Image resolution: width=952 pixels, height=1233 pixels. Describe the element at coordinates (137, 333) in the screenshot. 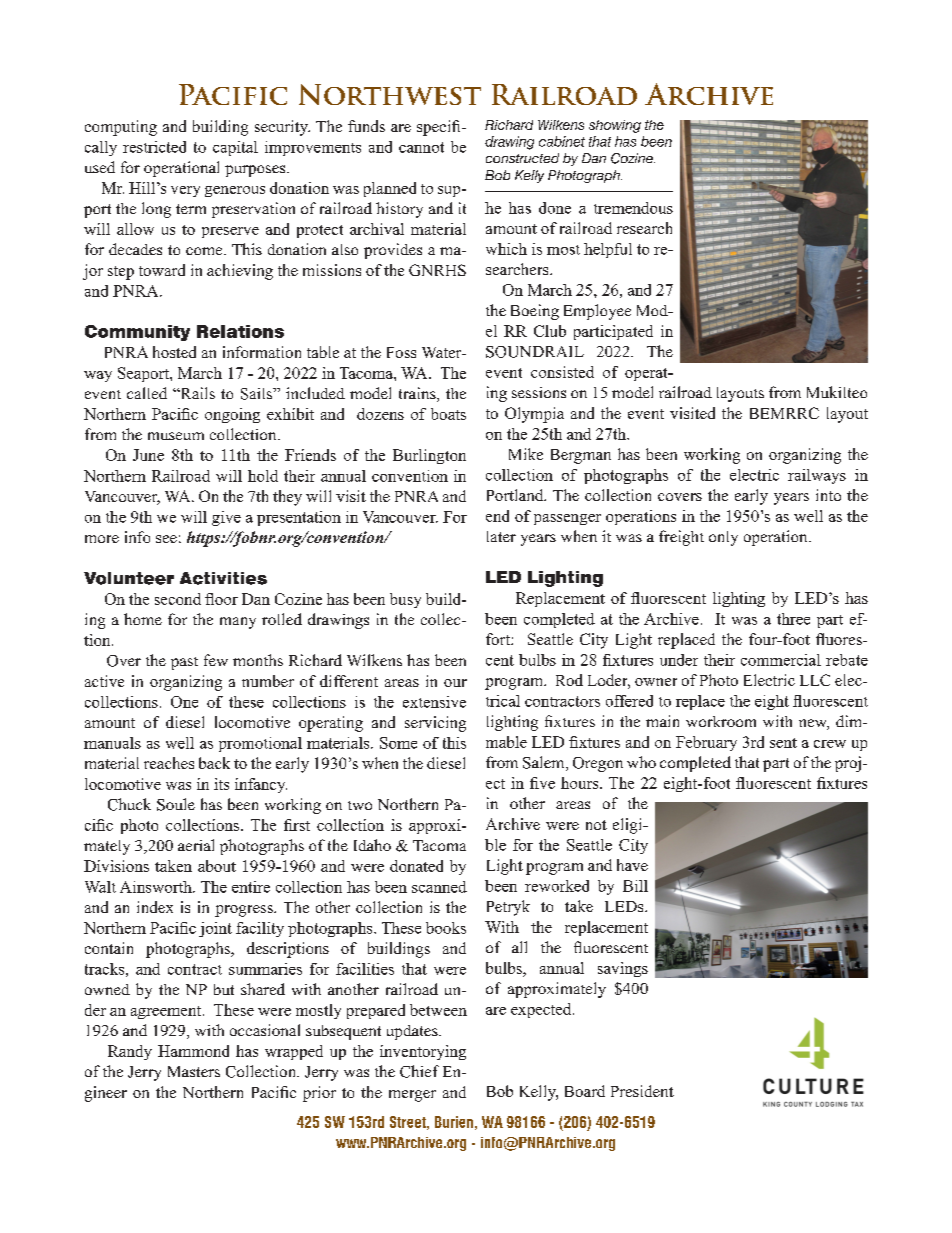

I see `Community` at that location.
